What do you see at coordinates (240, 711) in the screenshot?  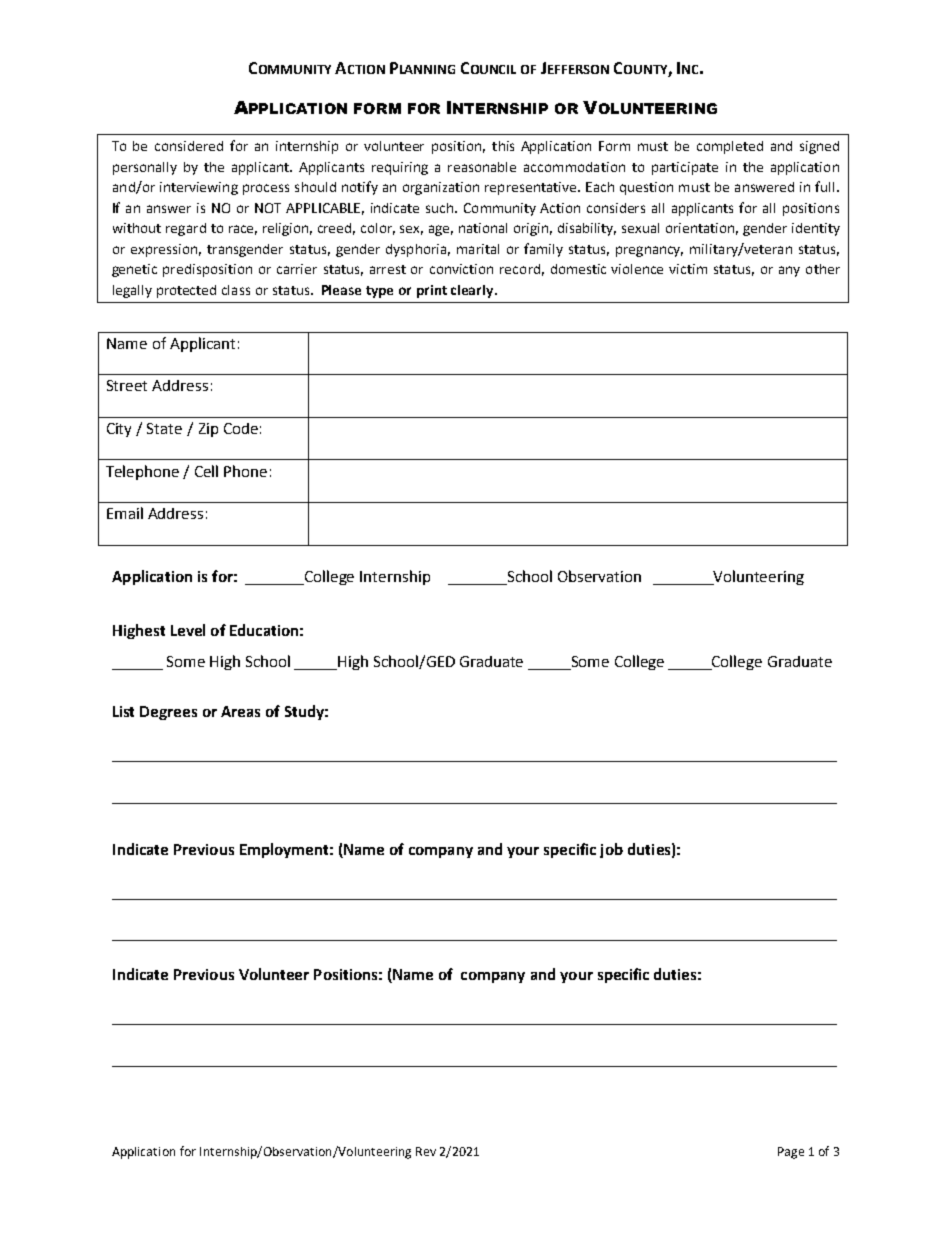 I see `Areas` at bounding box center [240, 711].
